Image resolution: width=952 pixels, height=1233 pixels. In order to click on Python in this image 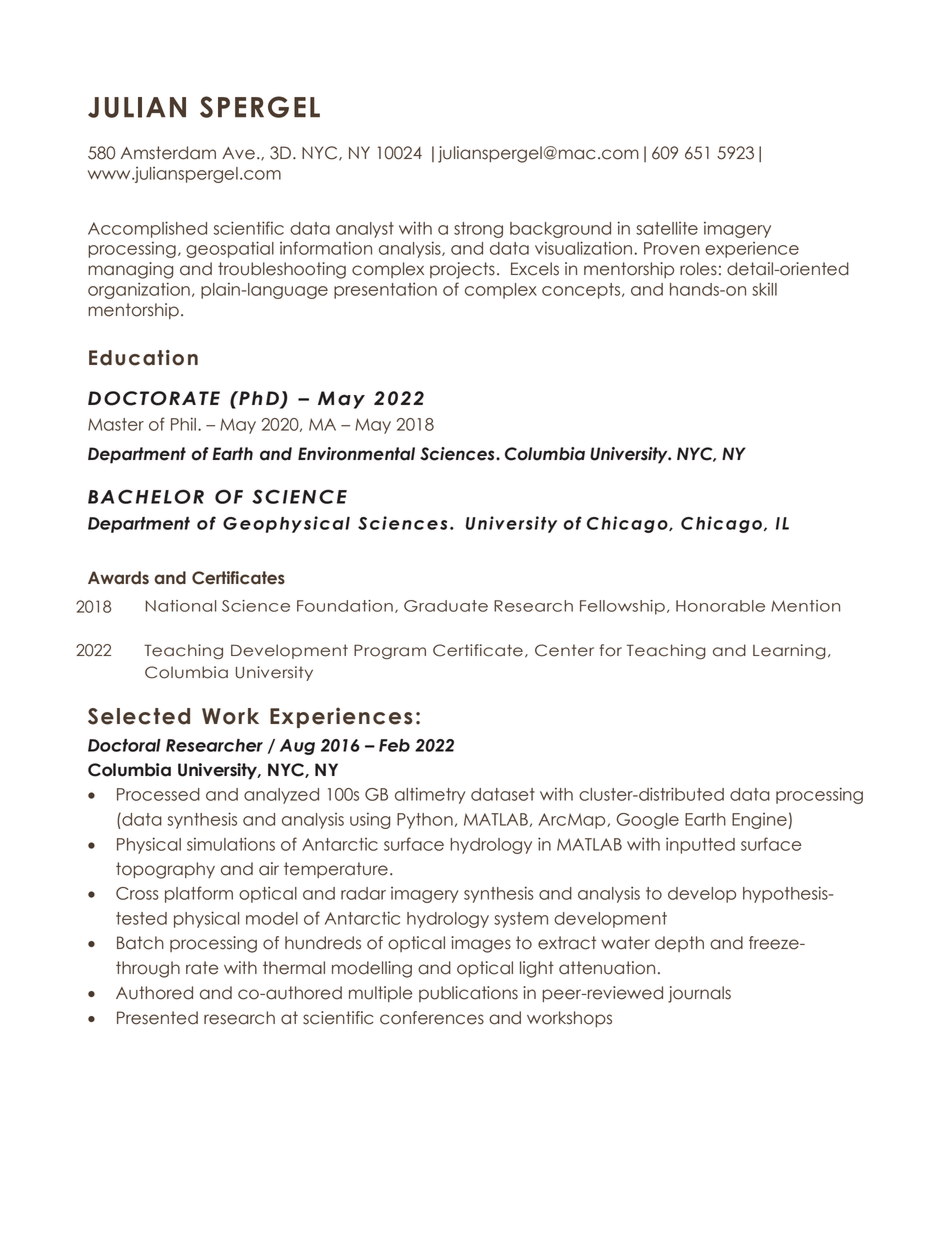, I will do `click(425, 821)`.
